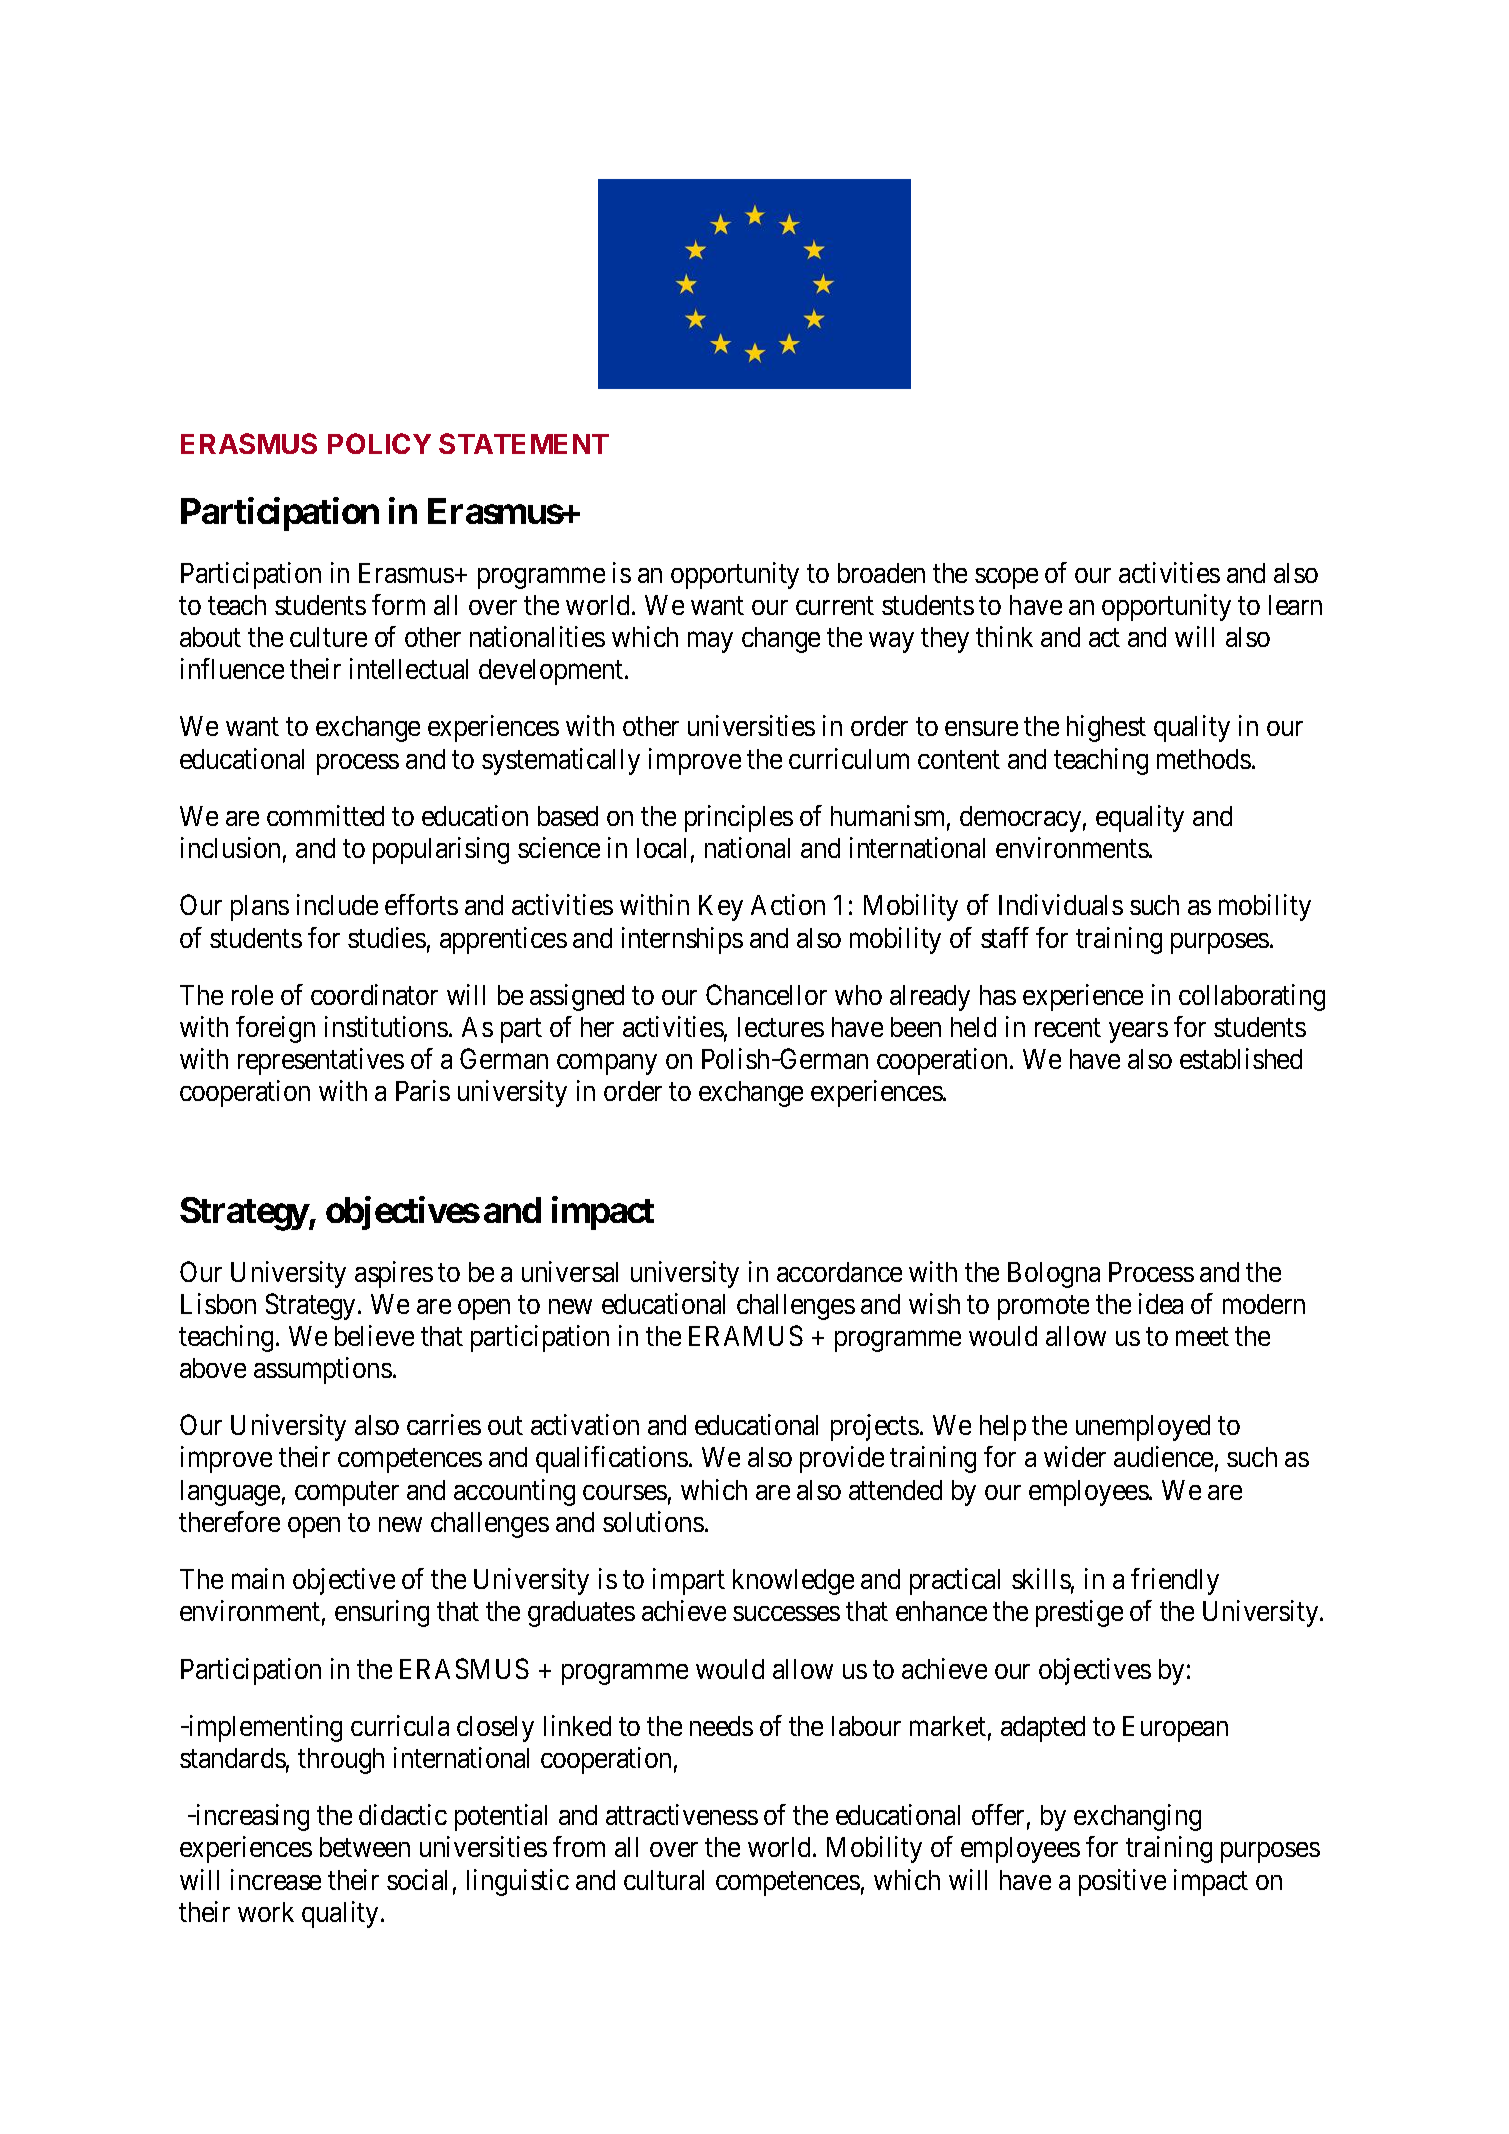 The image size is (1509, 2134). Describe the element at coordinates (793, 1582) in the screenshot. I see `knowledge` at that location.
